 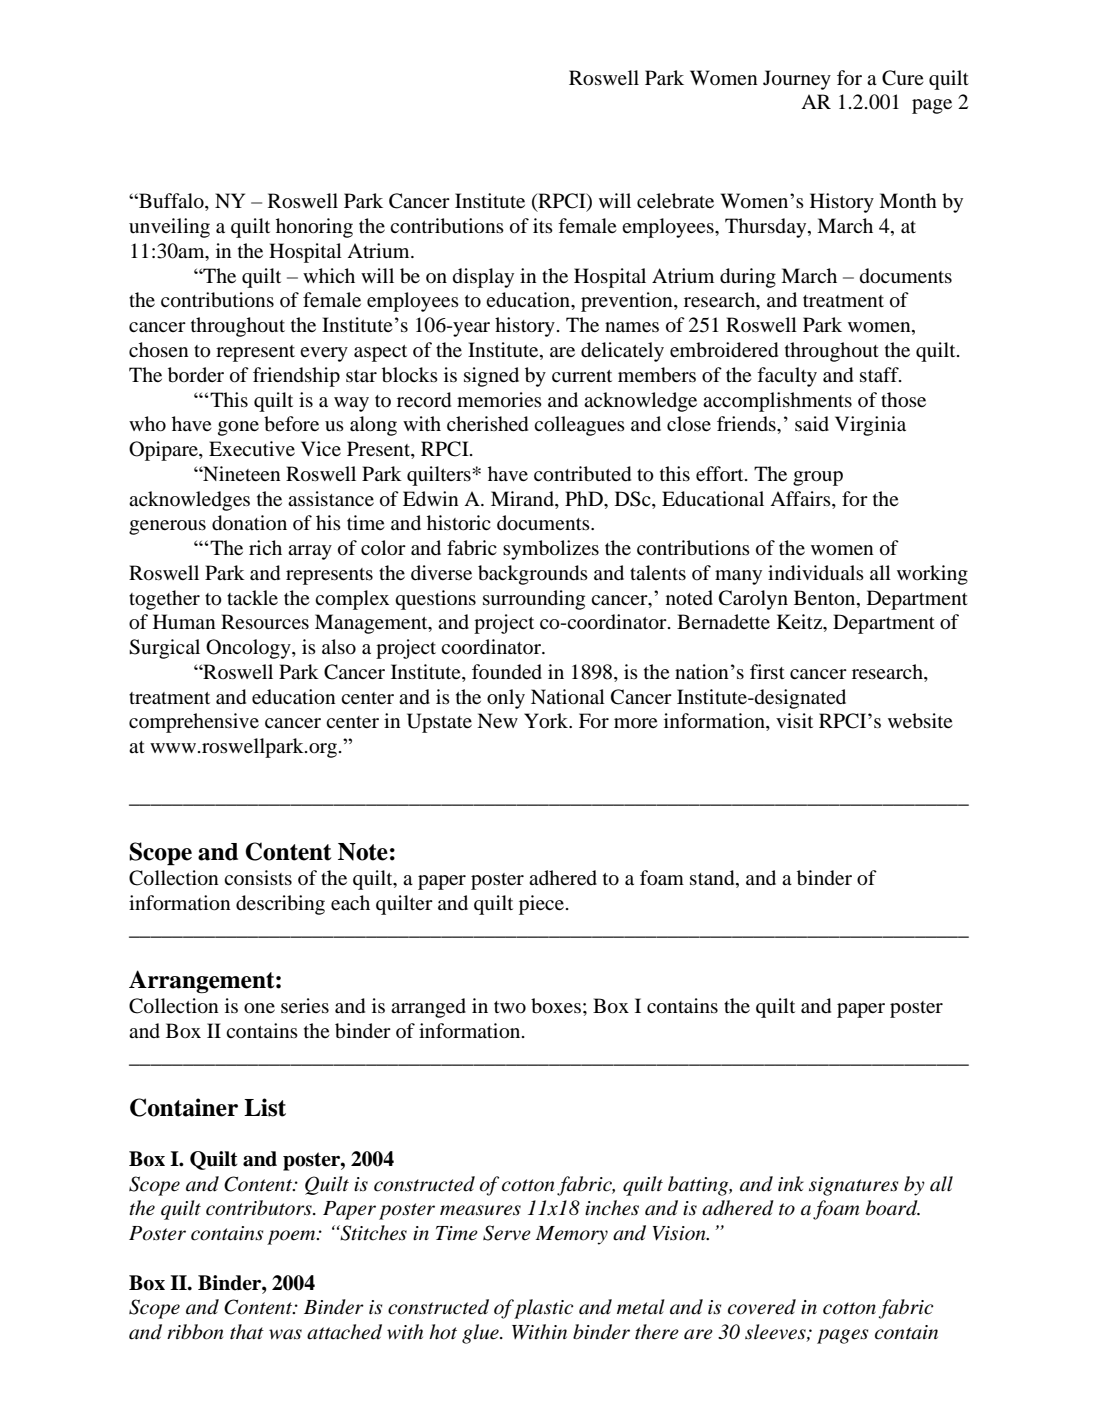 I want to click on Journey, so click(x=797, y=80).
